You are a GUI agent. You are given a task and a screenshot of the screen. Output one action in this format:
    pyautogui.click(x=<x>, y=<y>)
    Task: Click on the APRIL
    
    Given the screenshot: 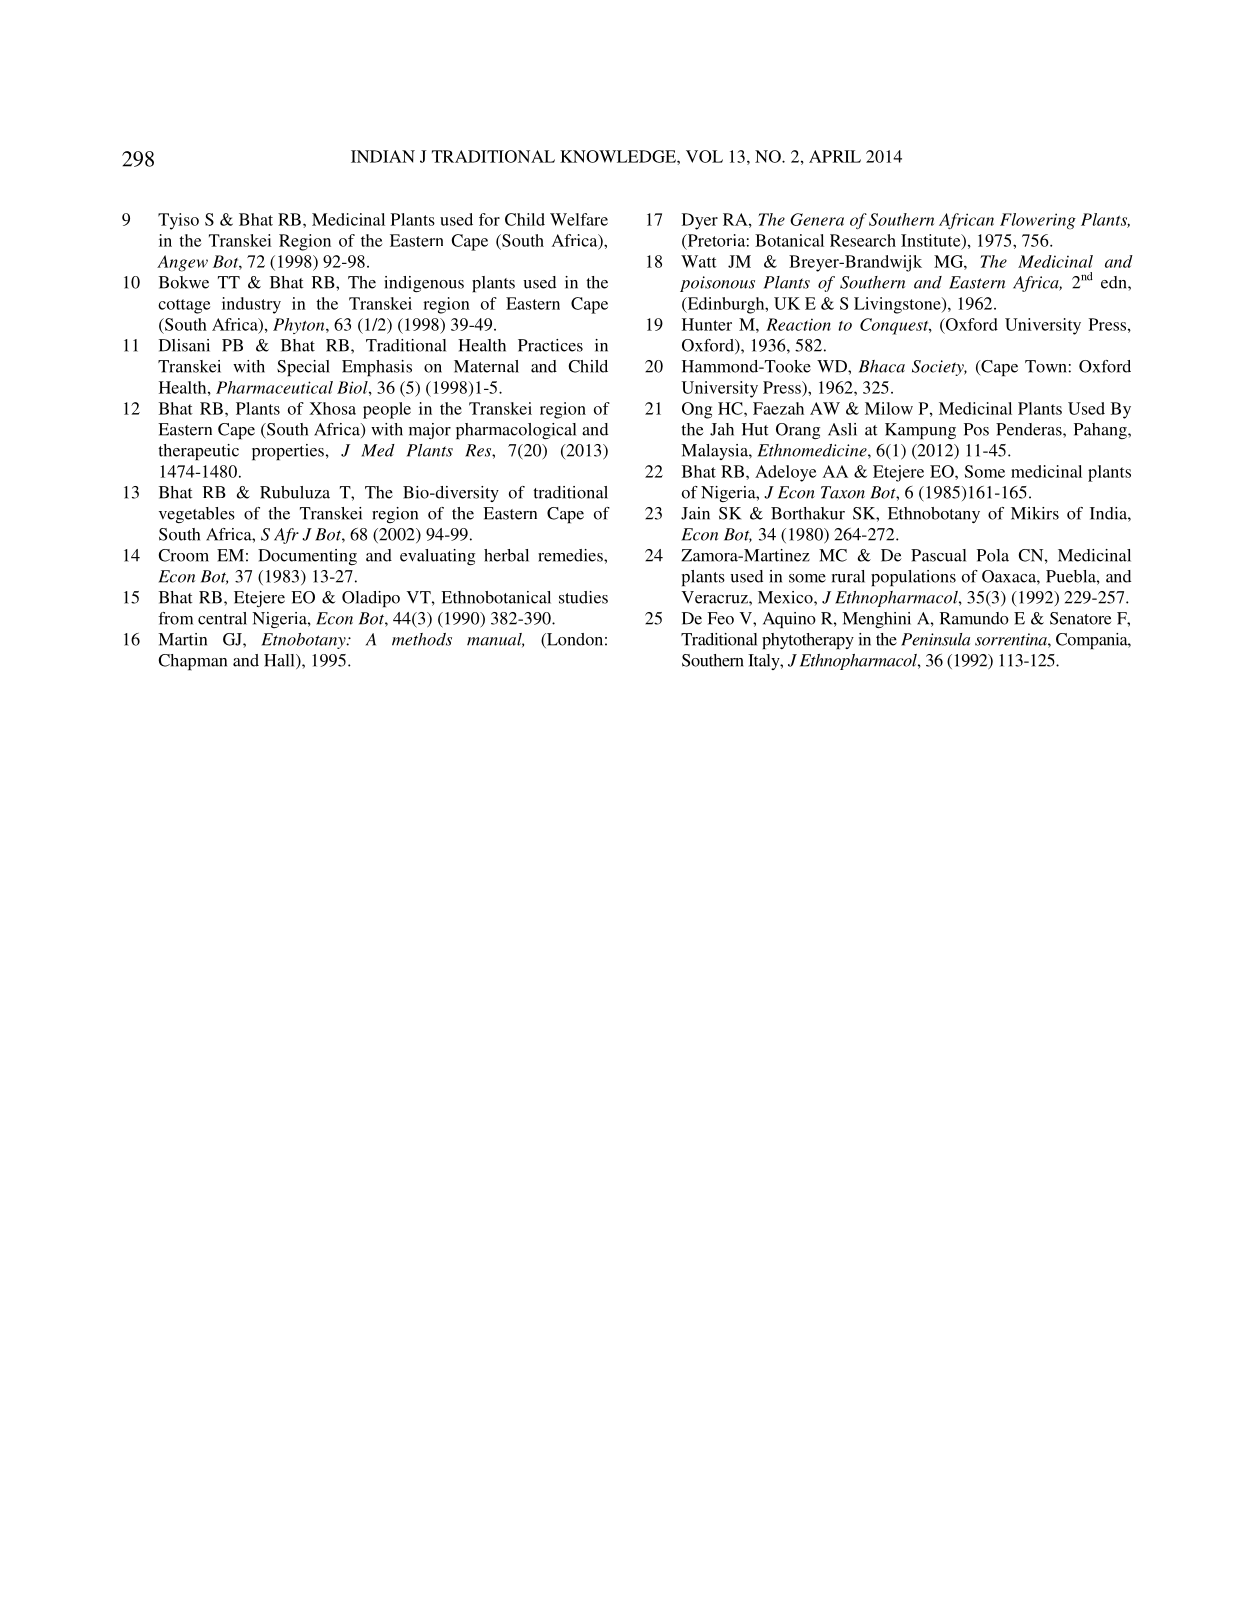 What is the action you would take?
    pyautogui.click(x=835, y=156)
